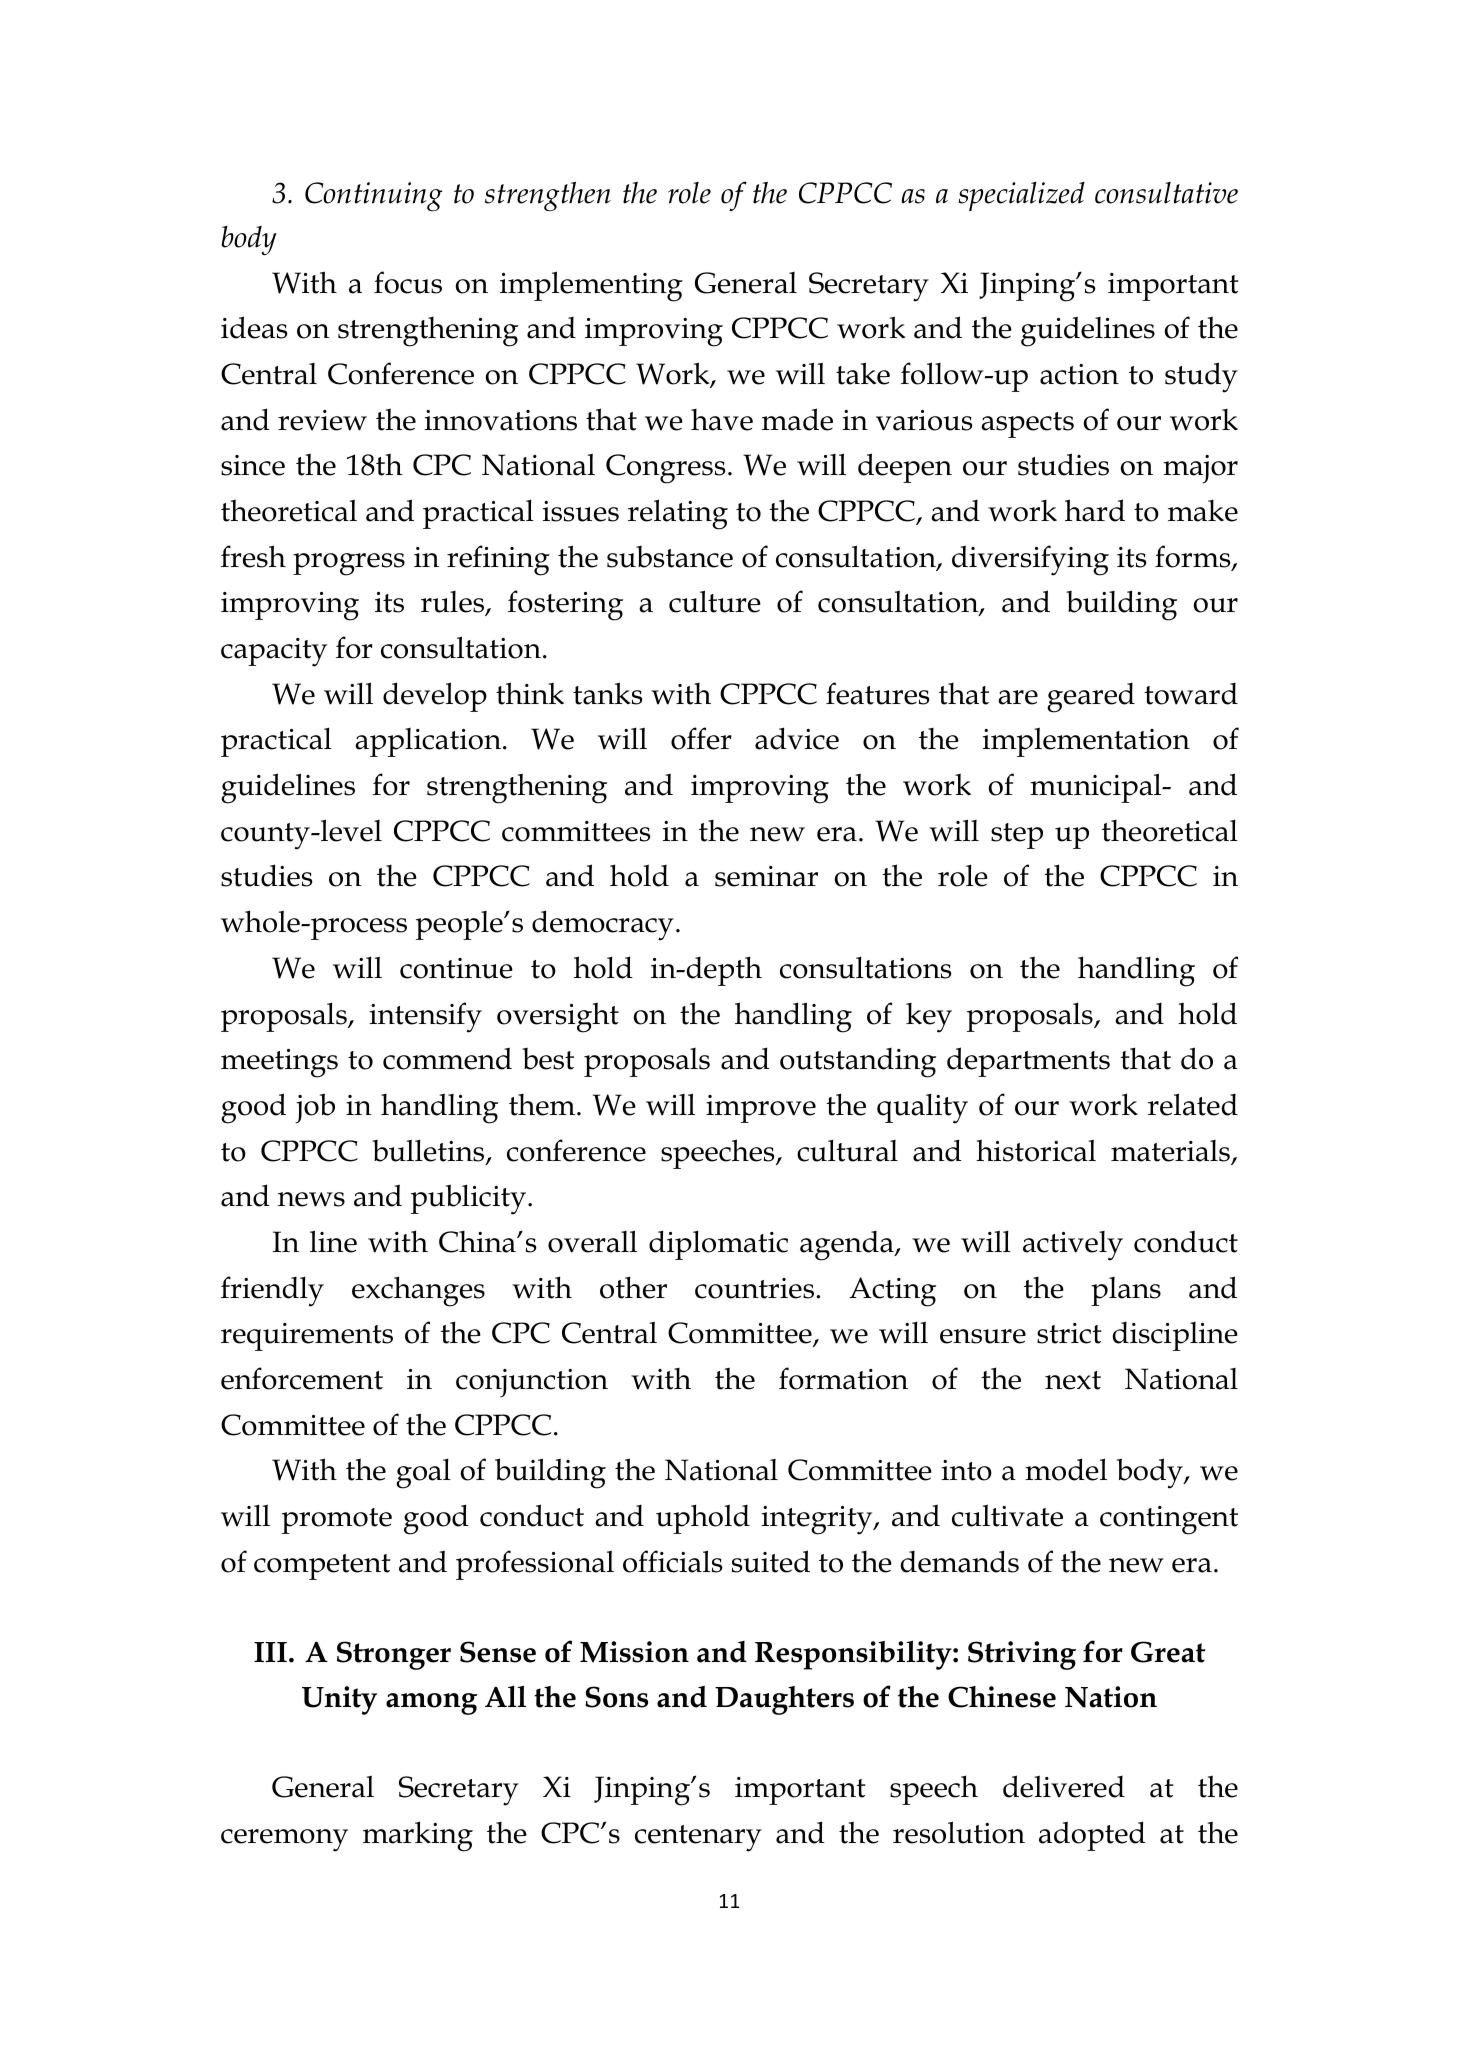  What do you see at coordinates (1086, 742) in the screenshot?
I see `implementation` at bounding box center [1086, 742].
